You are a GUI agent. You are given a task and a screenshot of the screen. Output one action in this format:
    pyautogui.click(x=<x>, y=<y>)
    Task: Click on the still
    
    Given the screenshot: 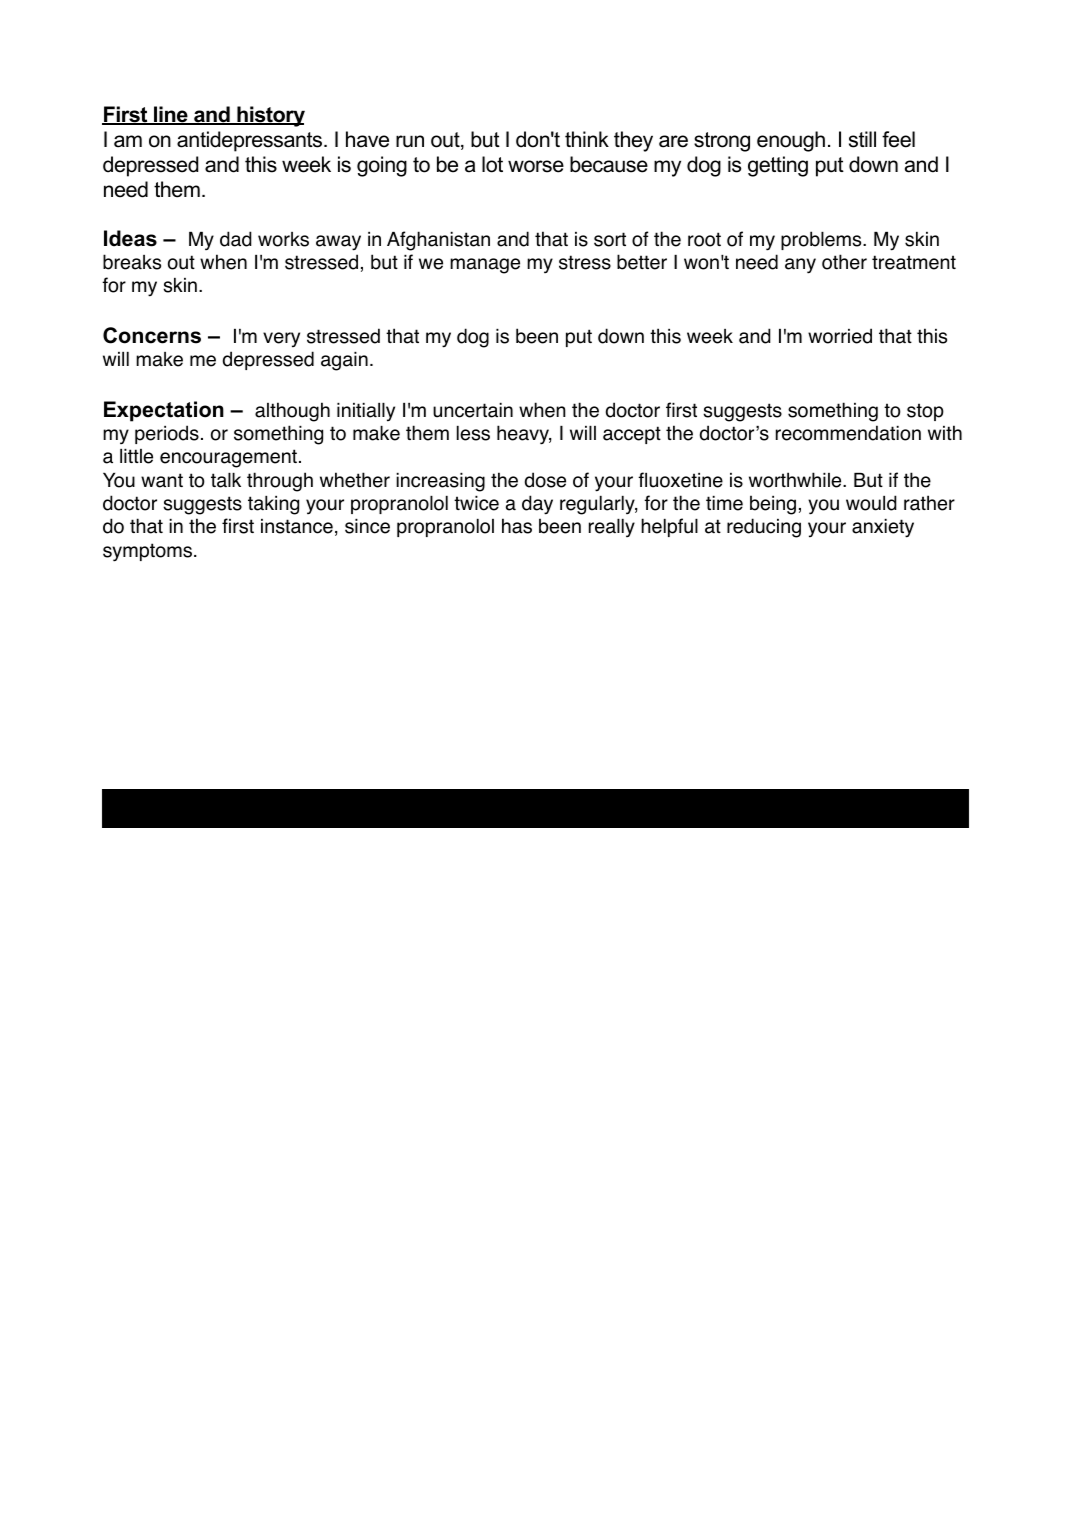 What is the action you would take?
    pyautogui.click(x=862, y=139)
